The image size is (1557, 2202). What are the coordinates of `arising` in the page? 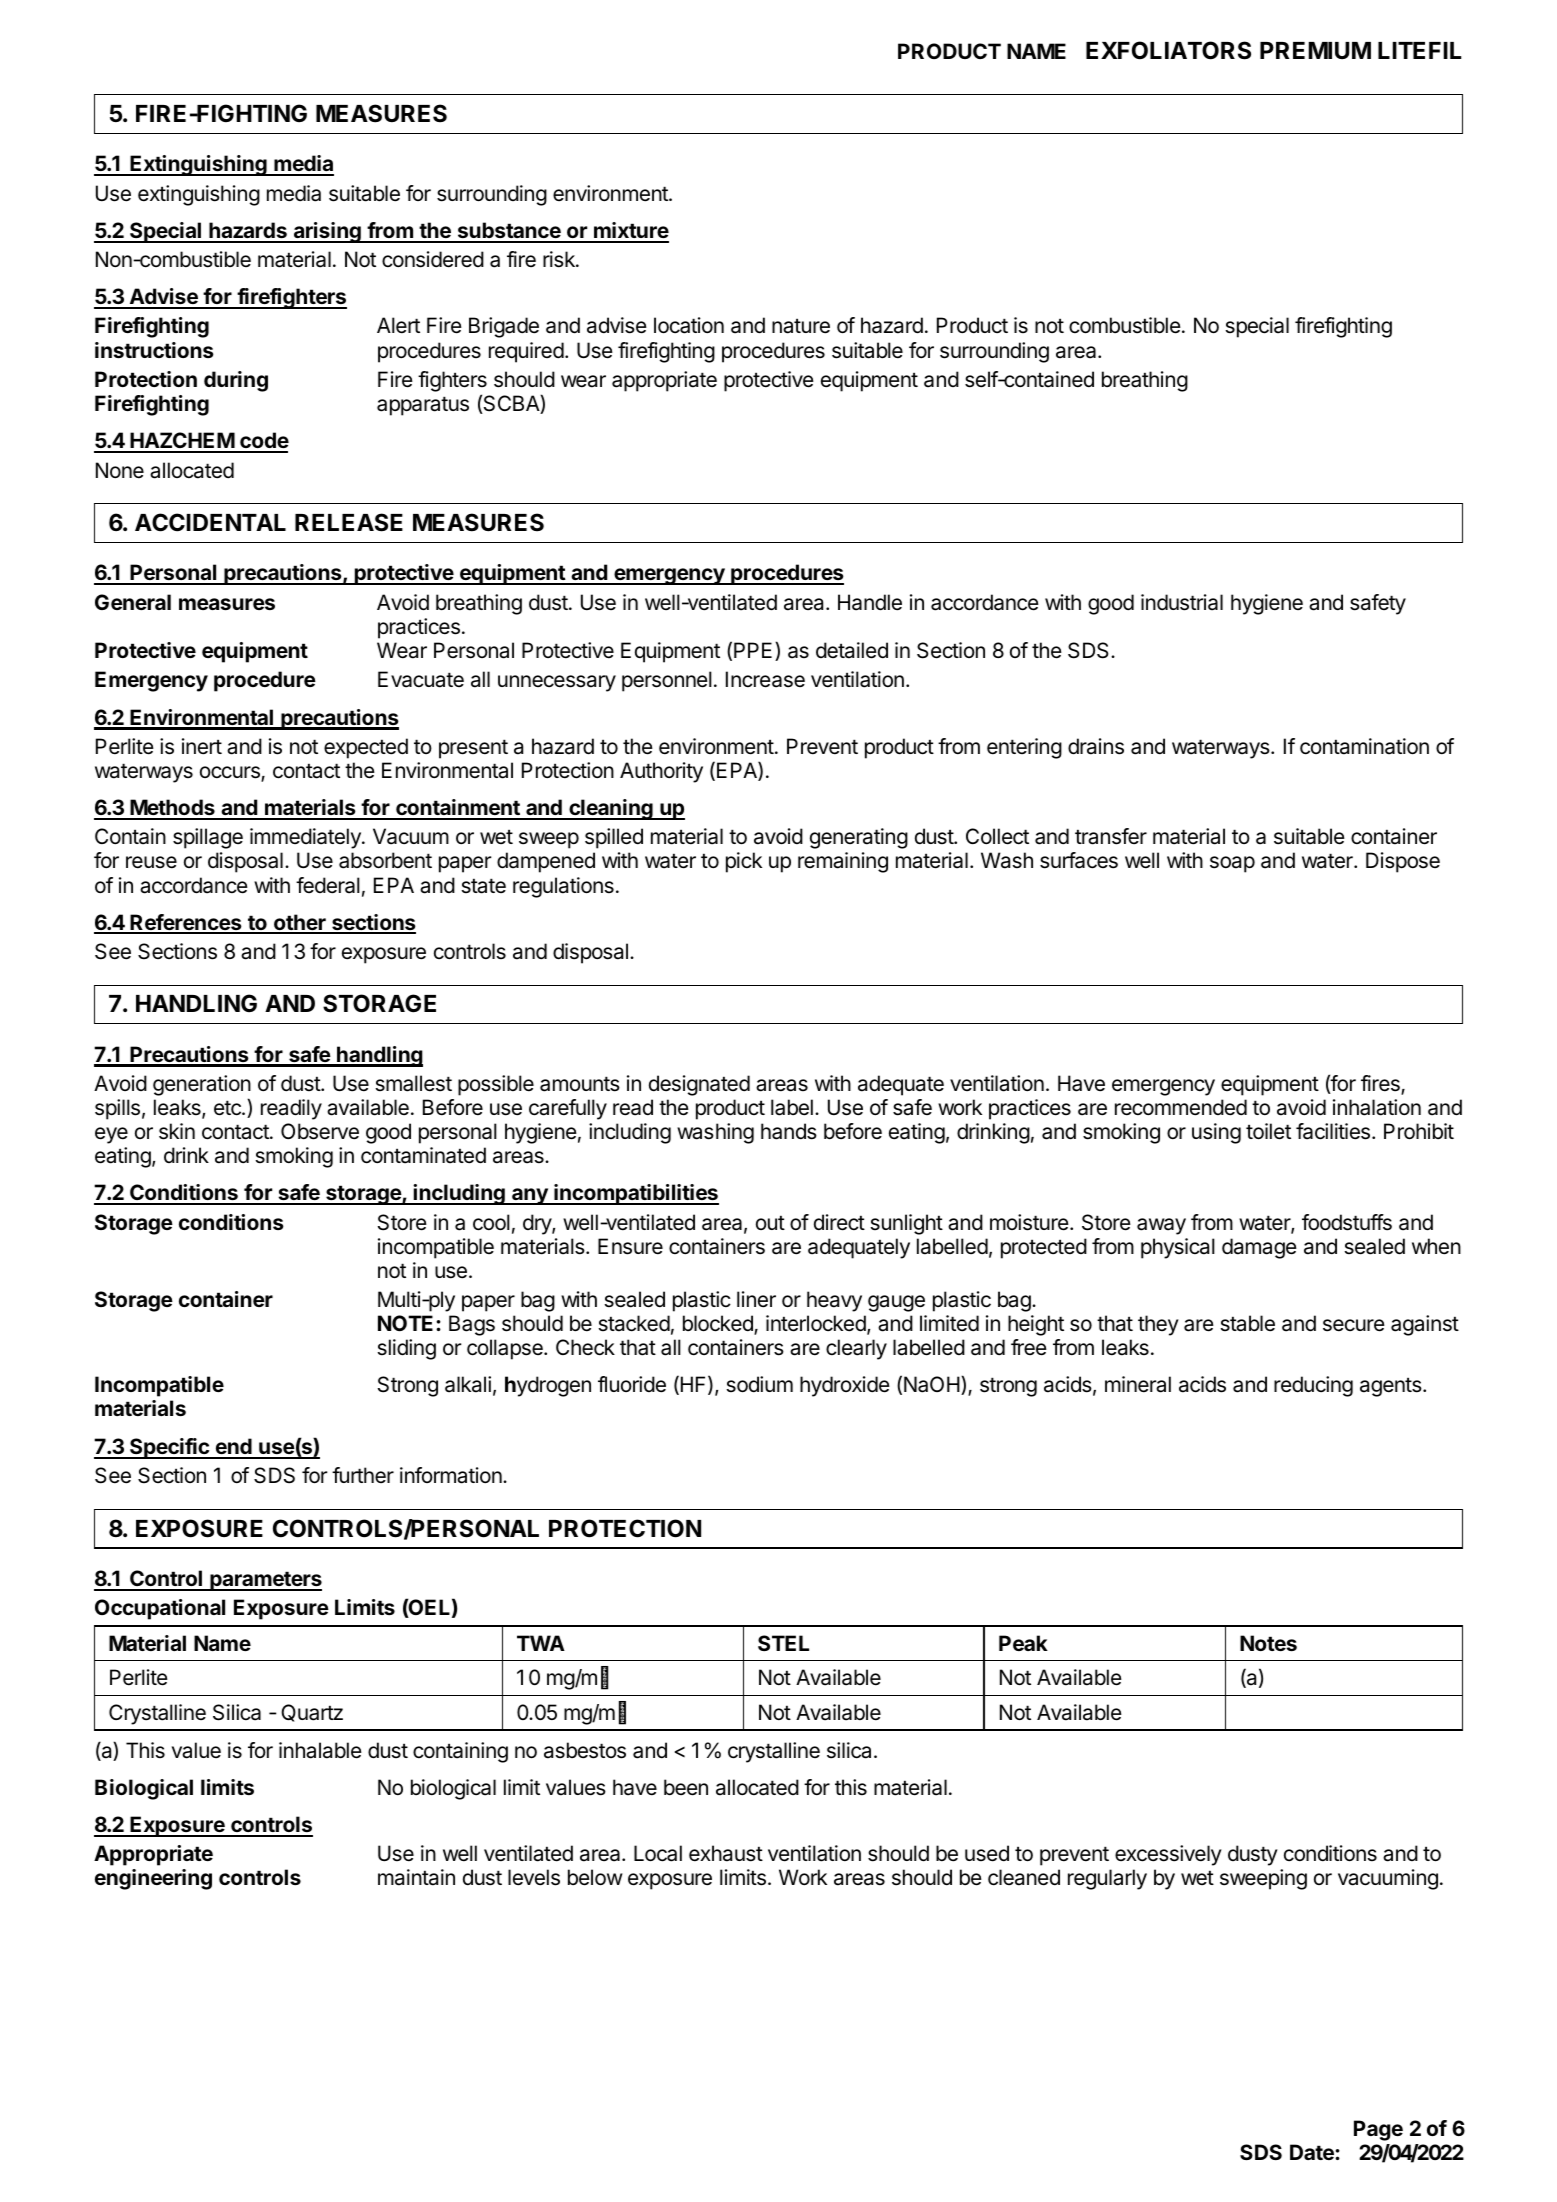 It's located at (327, 232).
